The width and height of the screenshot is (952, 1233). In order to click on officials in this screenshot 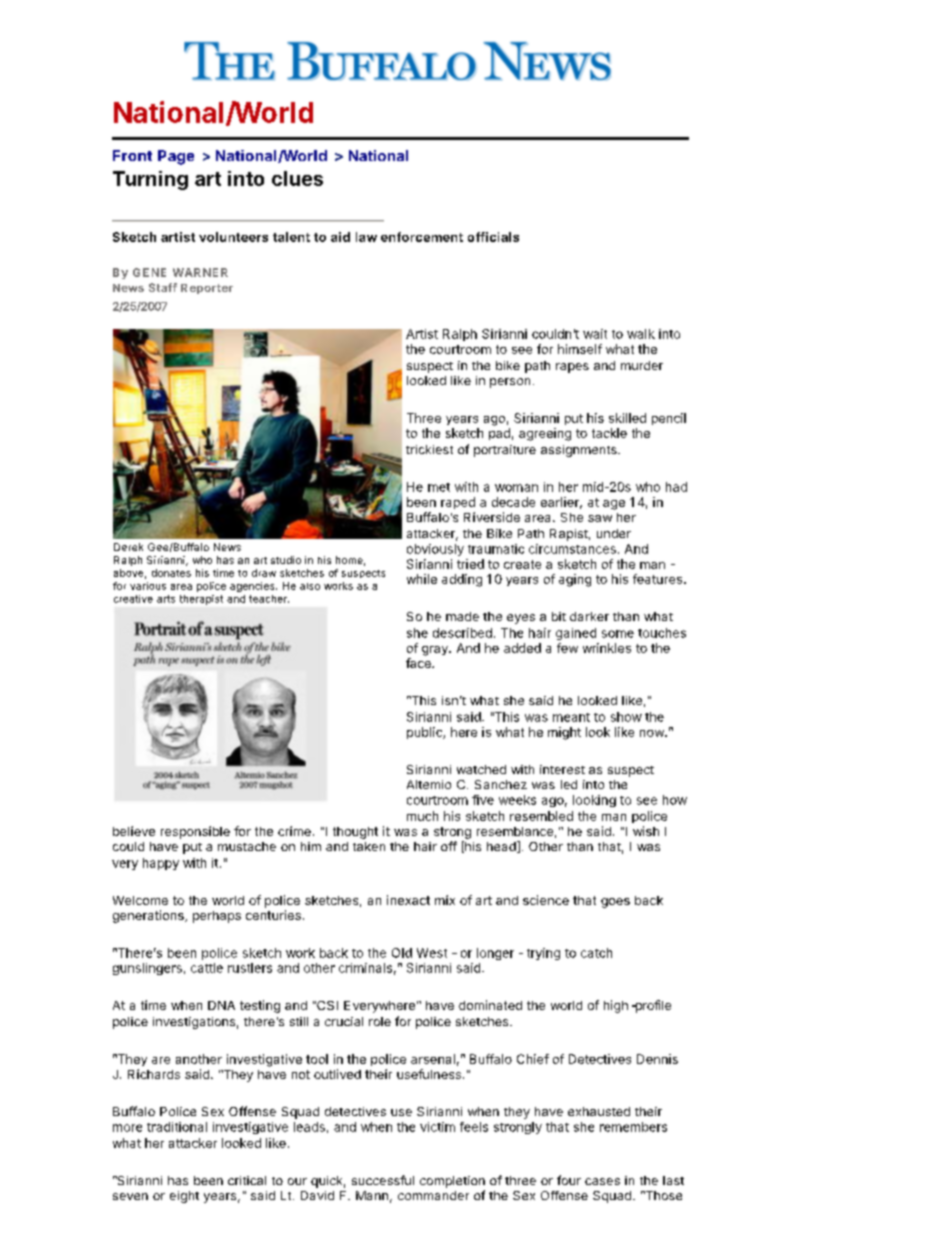, I will do `click(493, 237)`.
